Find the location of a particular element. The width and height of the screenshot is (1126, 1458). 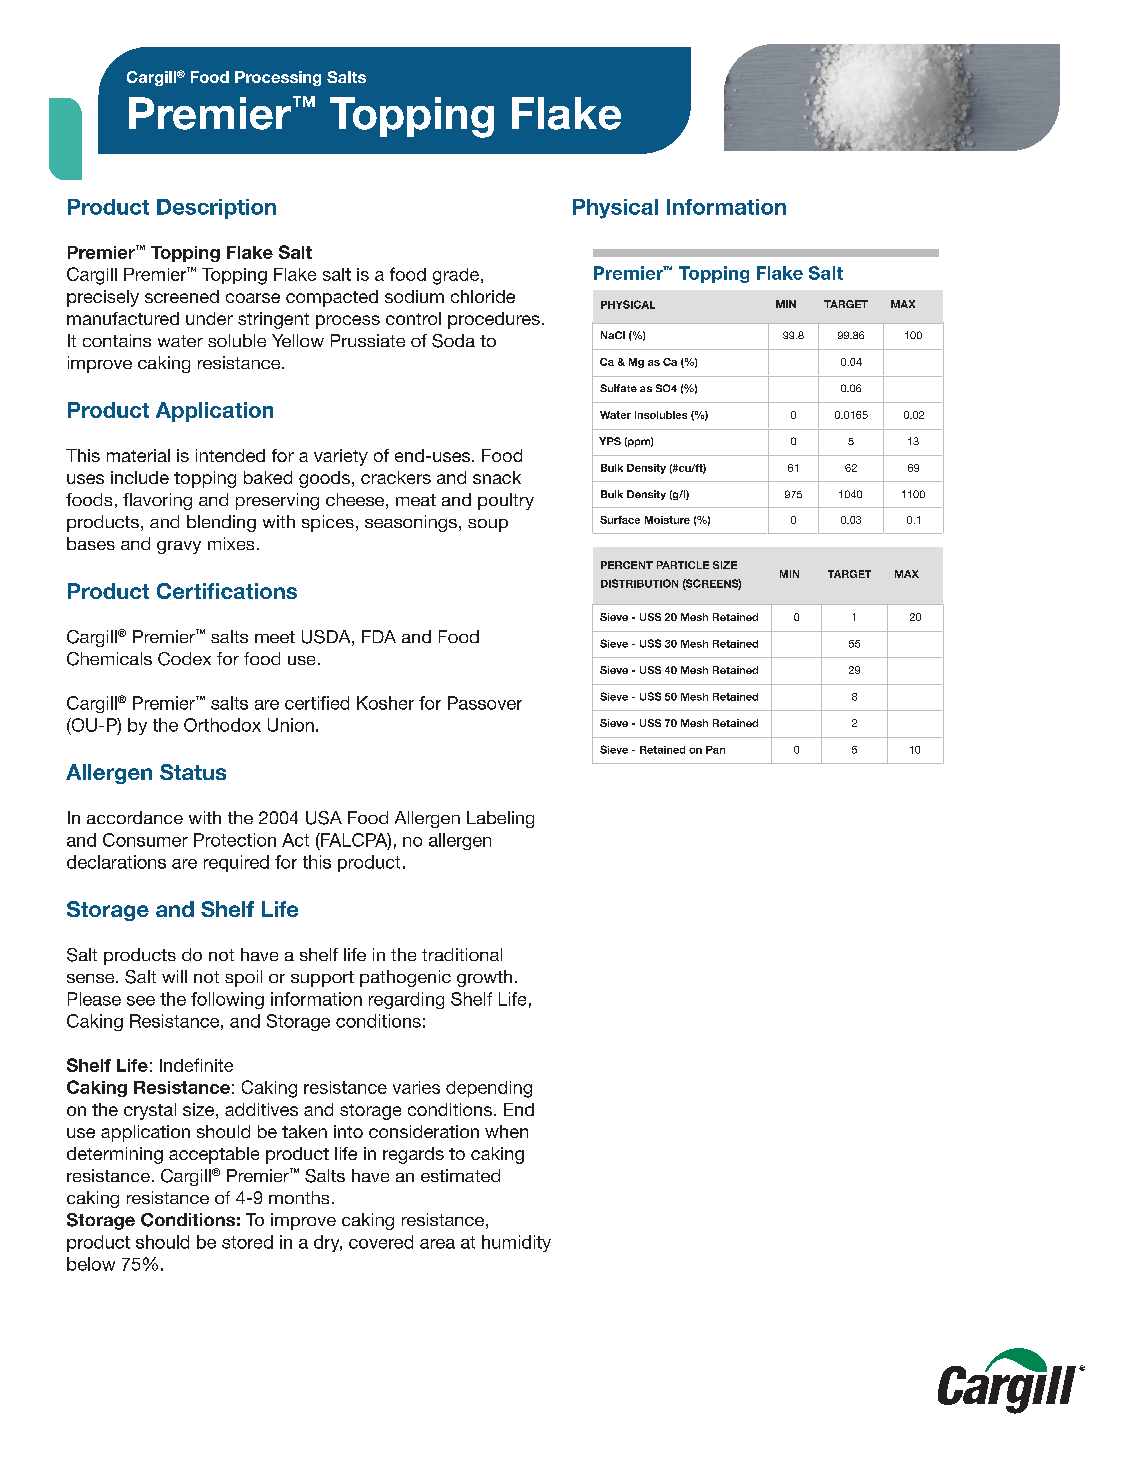

Pan is located at coordinates (715, 750).
